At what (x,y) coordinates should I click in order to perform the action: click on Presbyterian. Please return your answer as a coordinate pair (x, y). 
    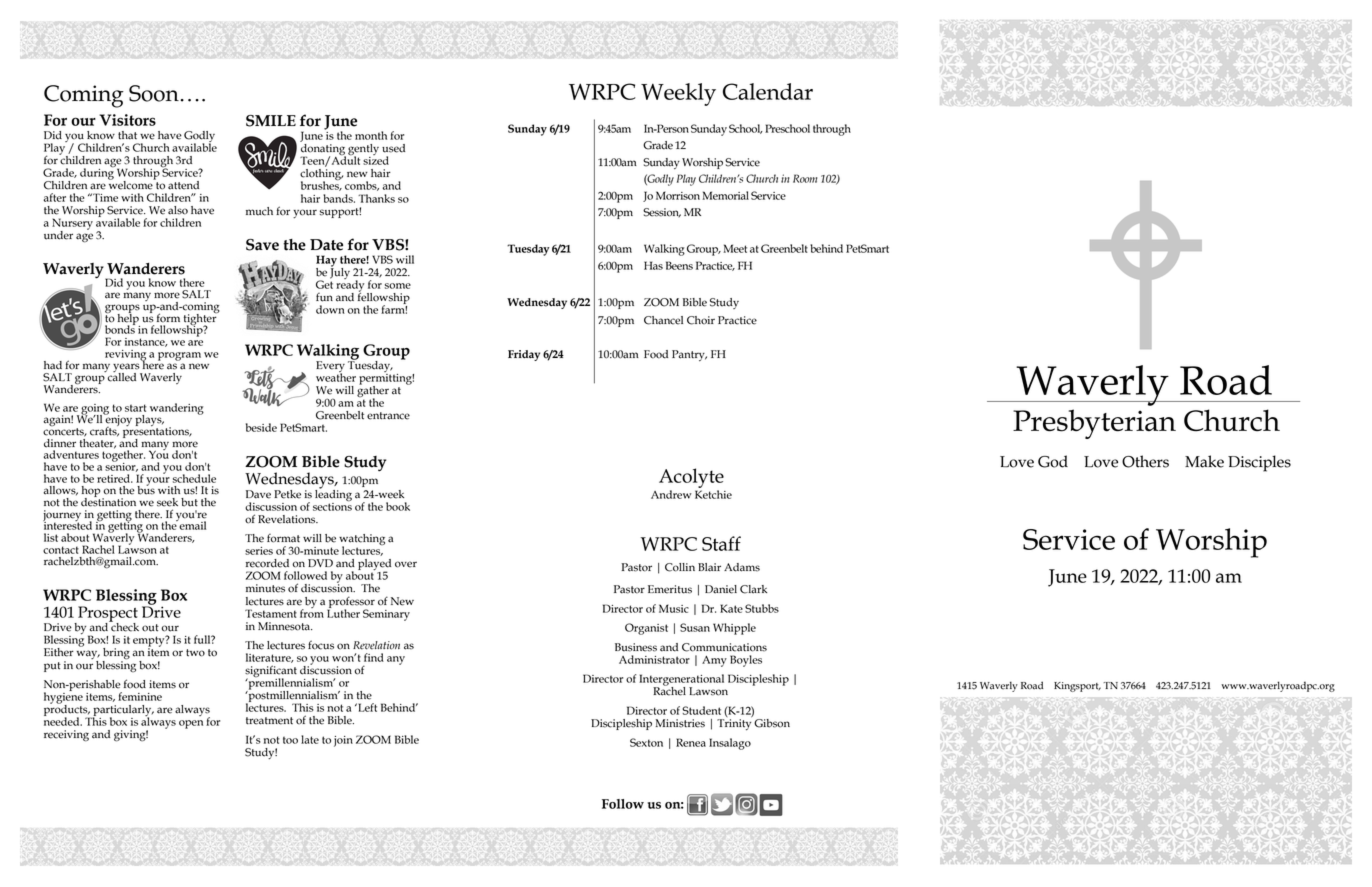
    Looking at the image, I should click on (1094, 424).
